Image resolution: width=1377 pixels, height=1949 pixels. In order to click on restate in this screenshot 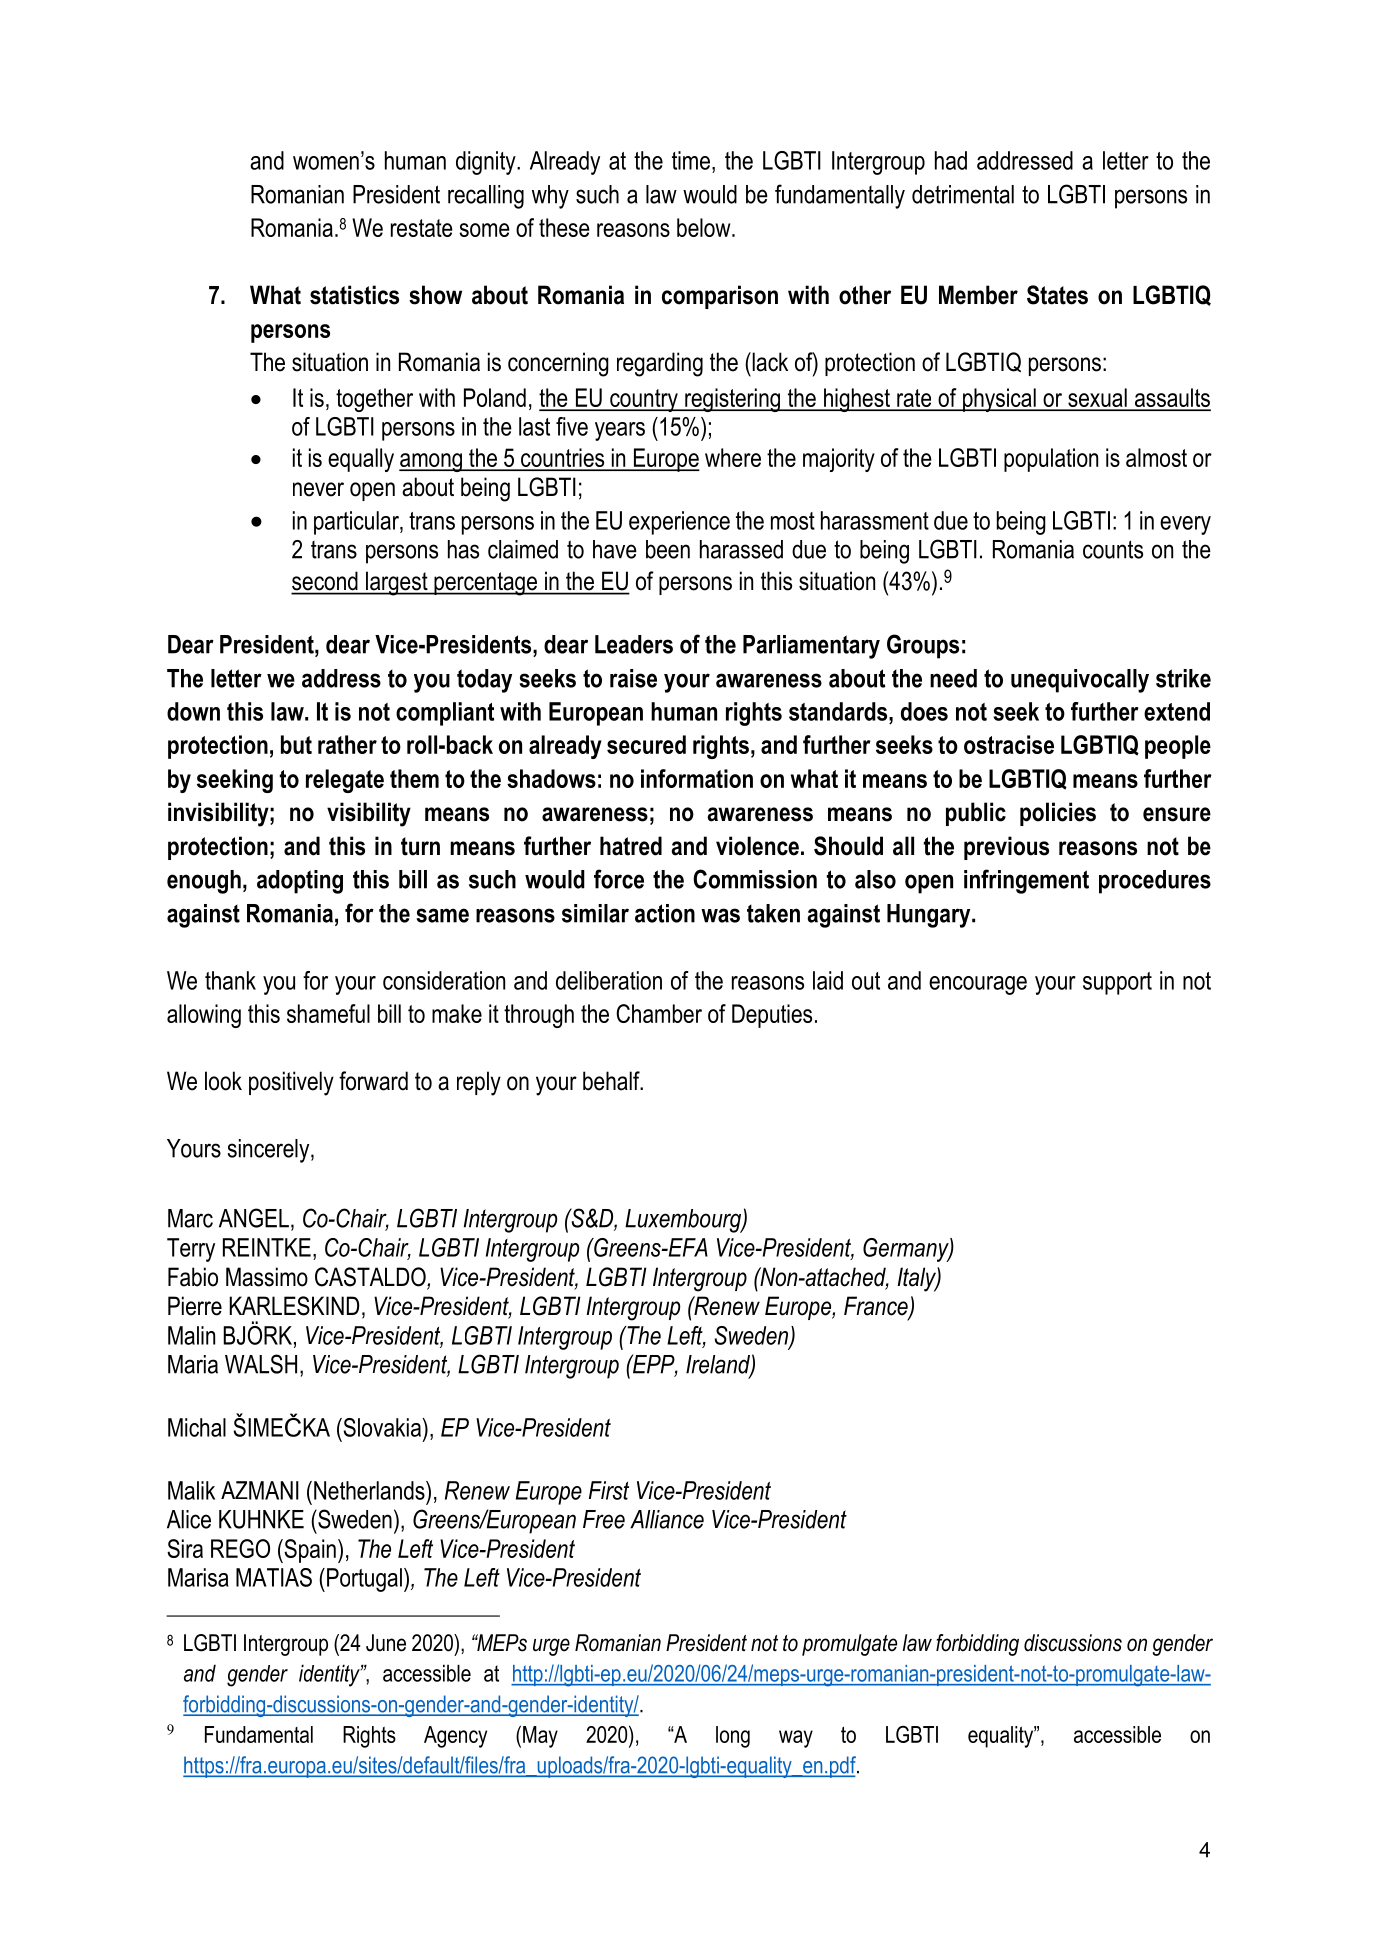, I will do `click(422, 228)`.
